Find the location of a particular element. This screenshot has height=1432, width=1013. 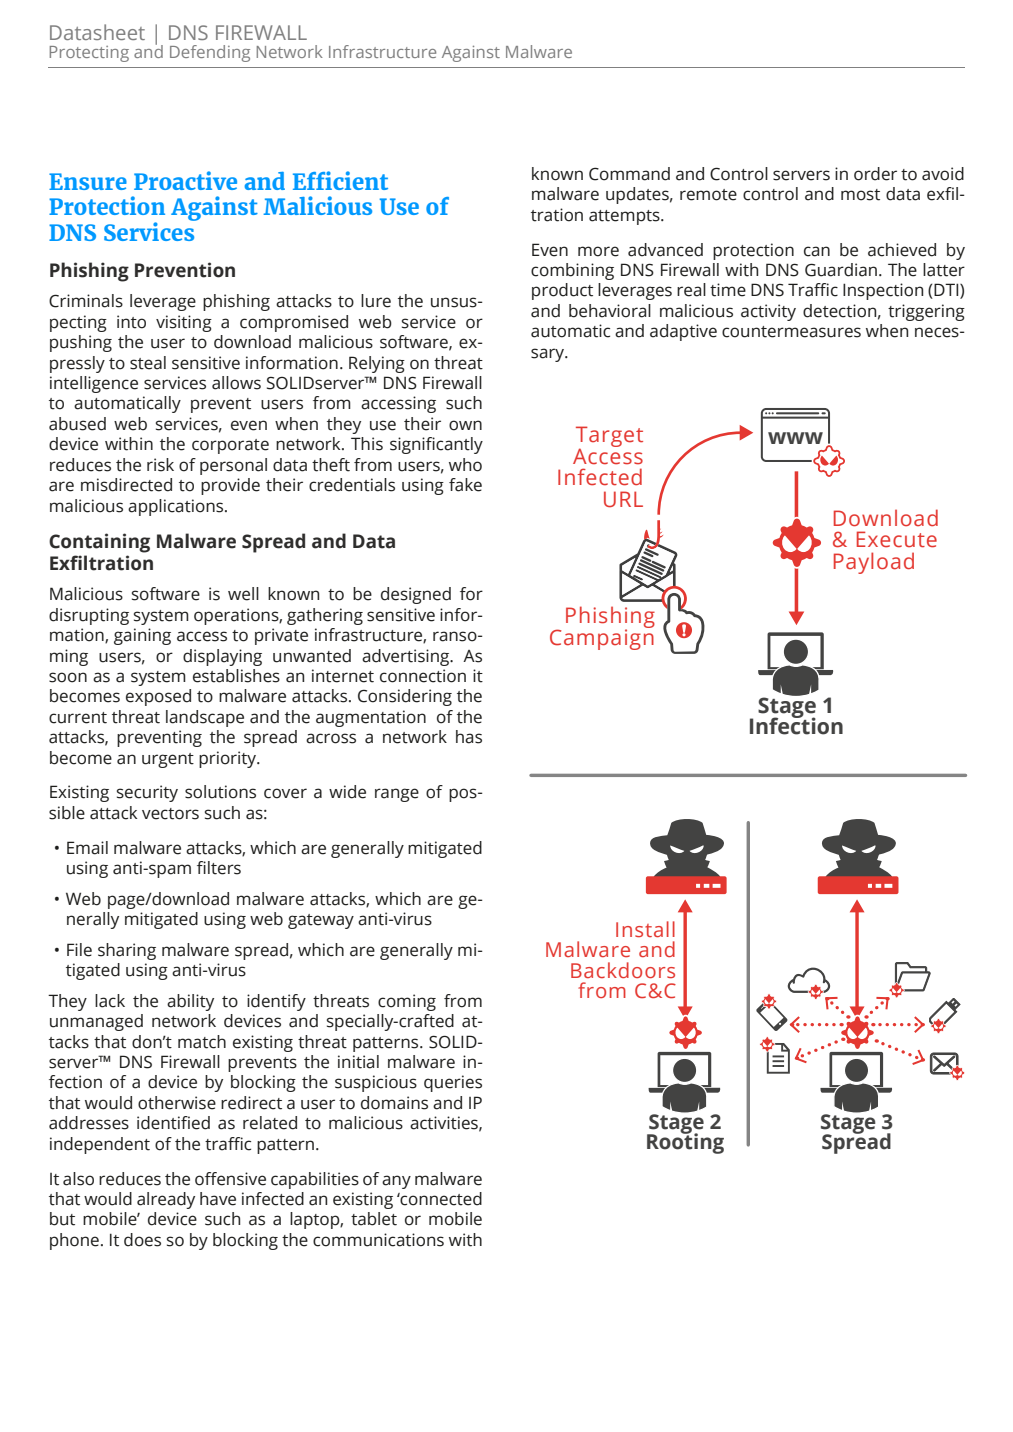

Rooting is located at coordinates (685, 1142).
